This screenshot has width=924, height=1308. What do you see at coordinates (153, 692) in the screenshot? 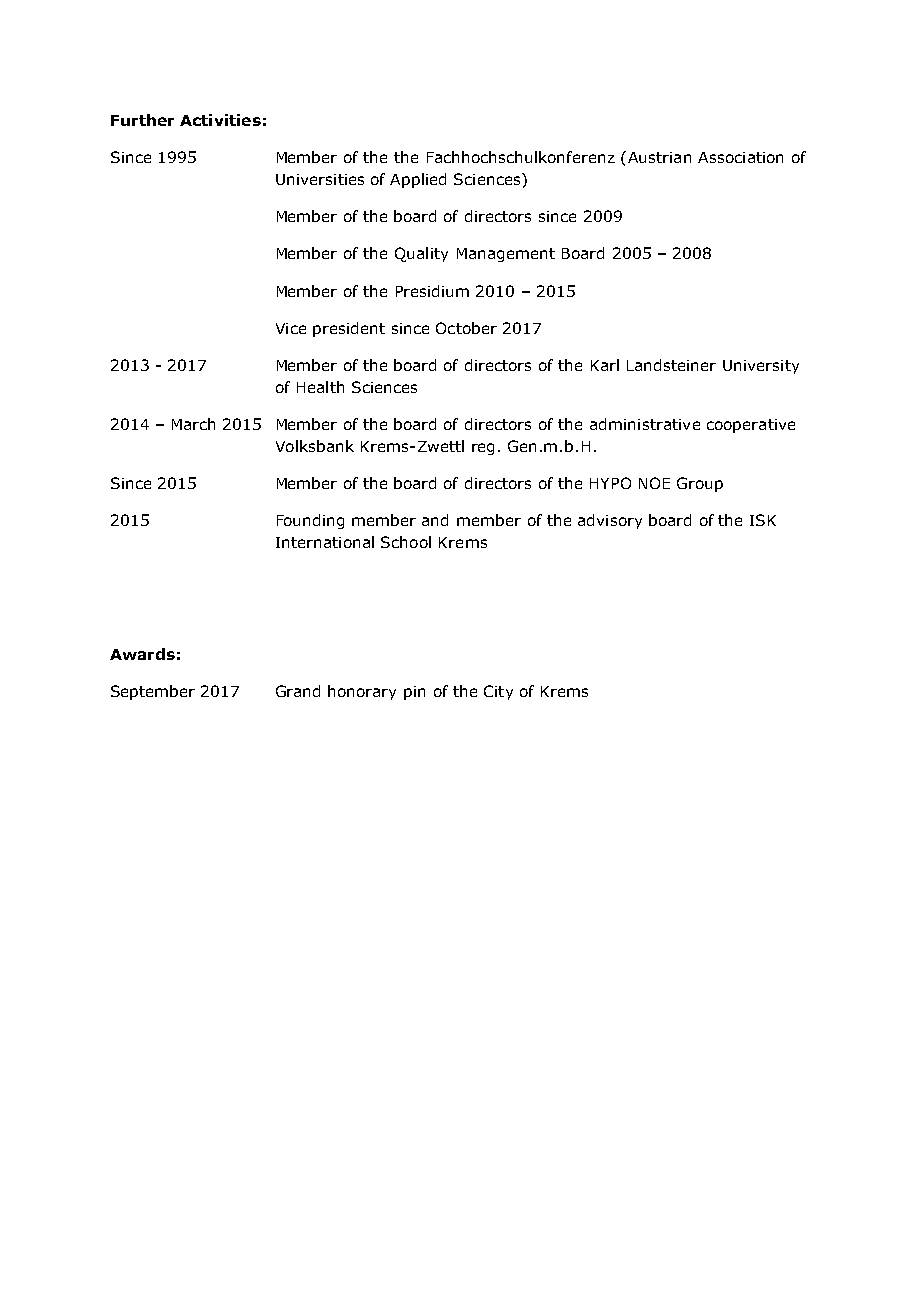
I see `September` at bounding box center [153, 692].
